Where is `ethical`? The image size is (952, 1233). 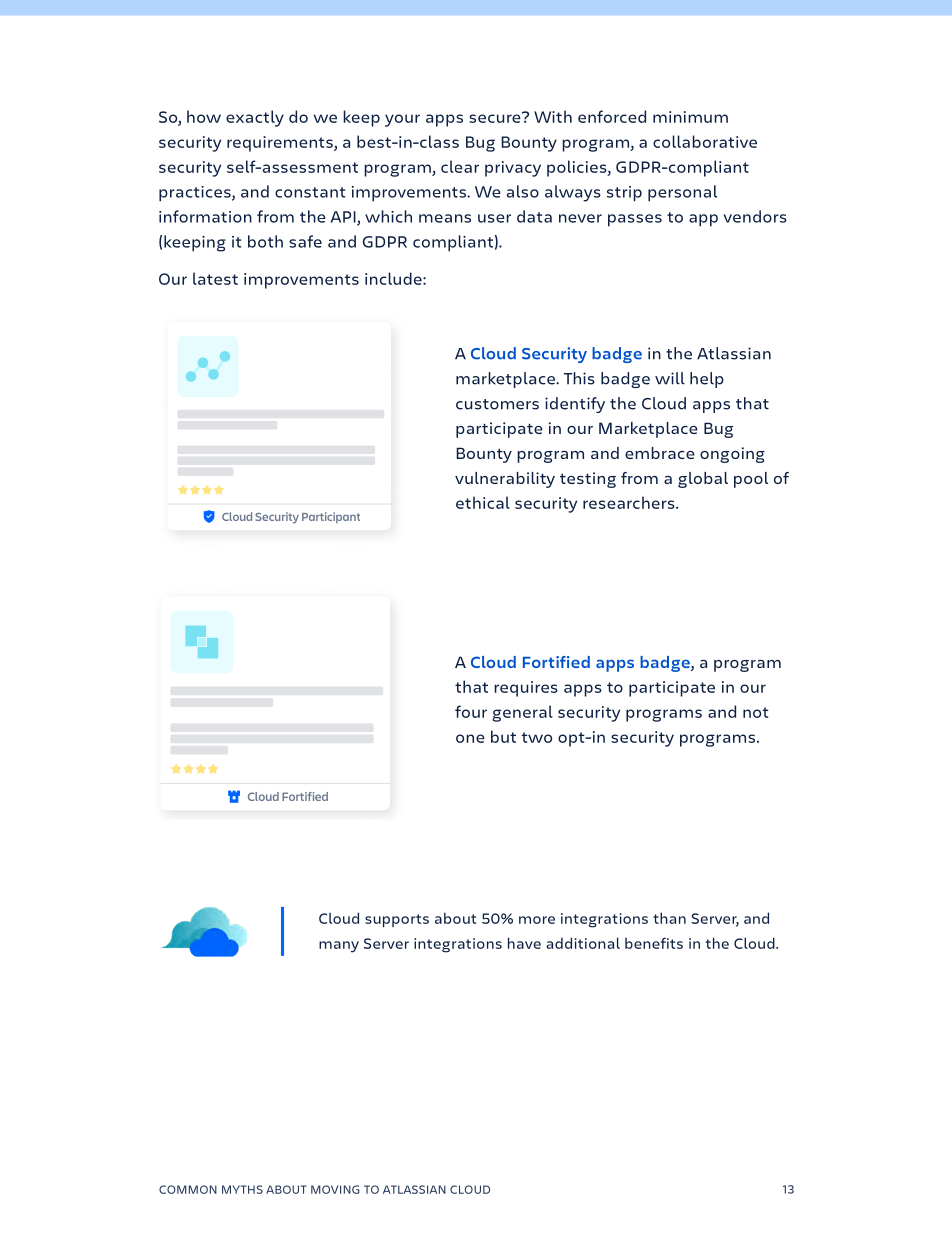
ethical is located at coordinates (483, 502).
